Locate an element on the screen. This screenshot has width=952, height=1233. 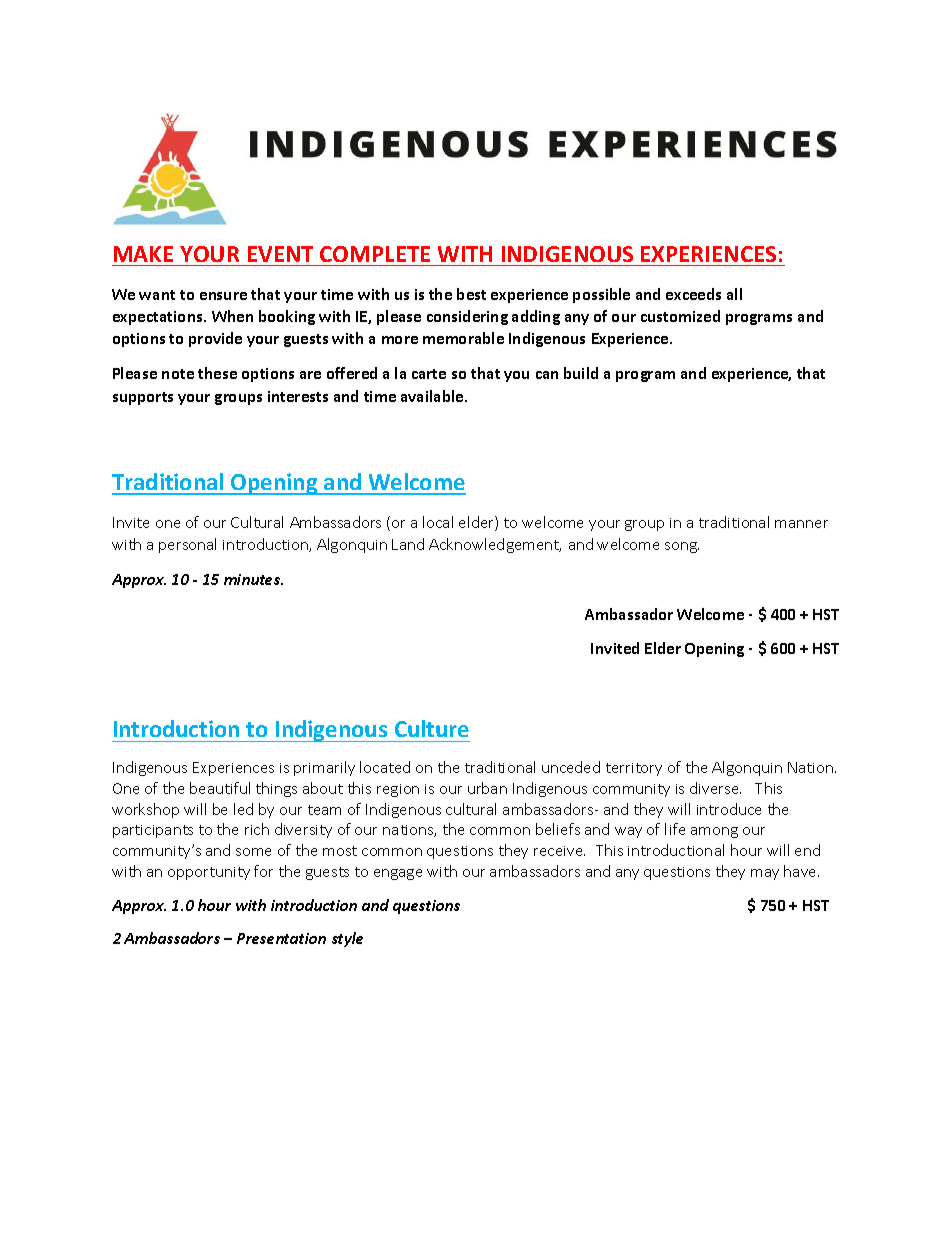
urban is located at coordinates (487, 788).
